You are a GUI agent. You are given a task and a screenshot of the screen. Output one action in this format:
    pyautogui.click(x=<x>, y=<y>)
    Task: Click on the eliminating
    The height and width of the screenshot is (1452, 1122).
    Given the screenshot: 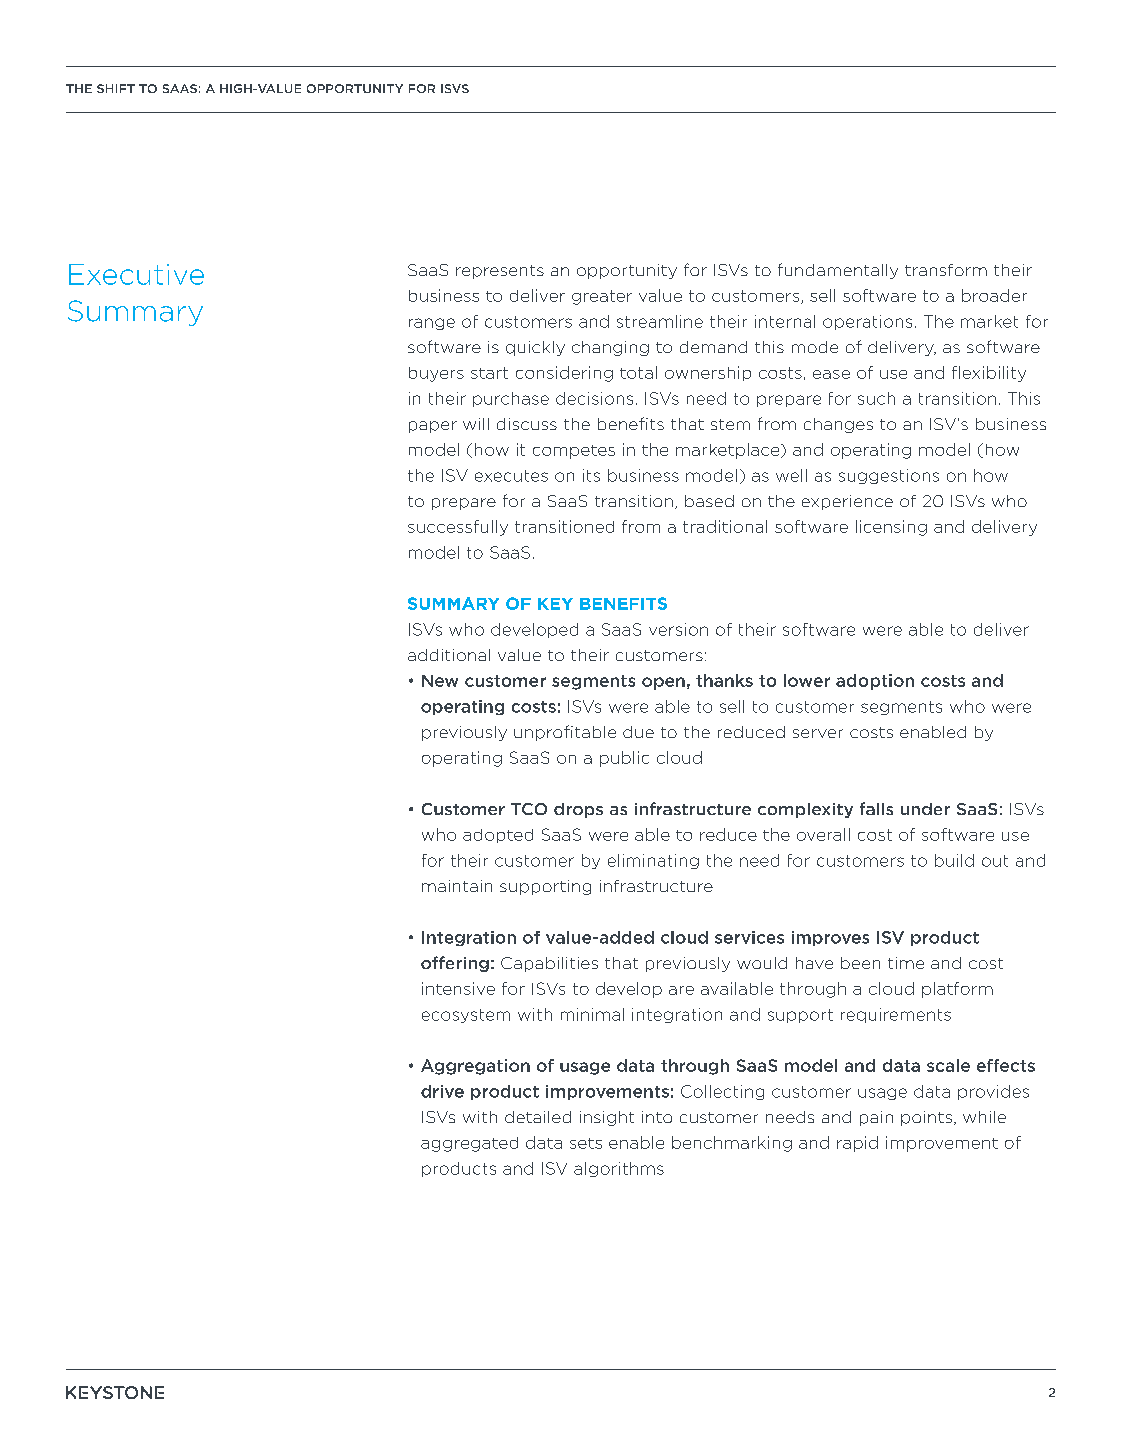 What is the action you would take?
    pyautogui.click(x=653, y=861)
